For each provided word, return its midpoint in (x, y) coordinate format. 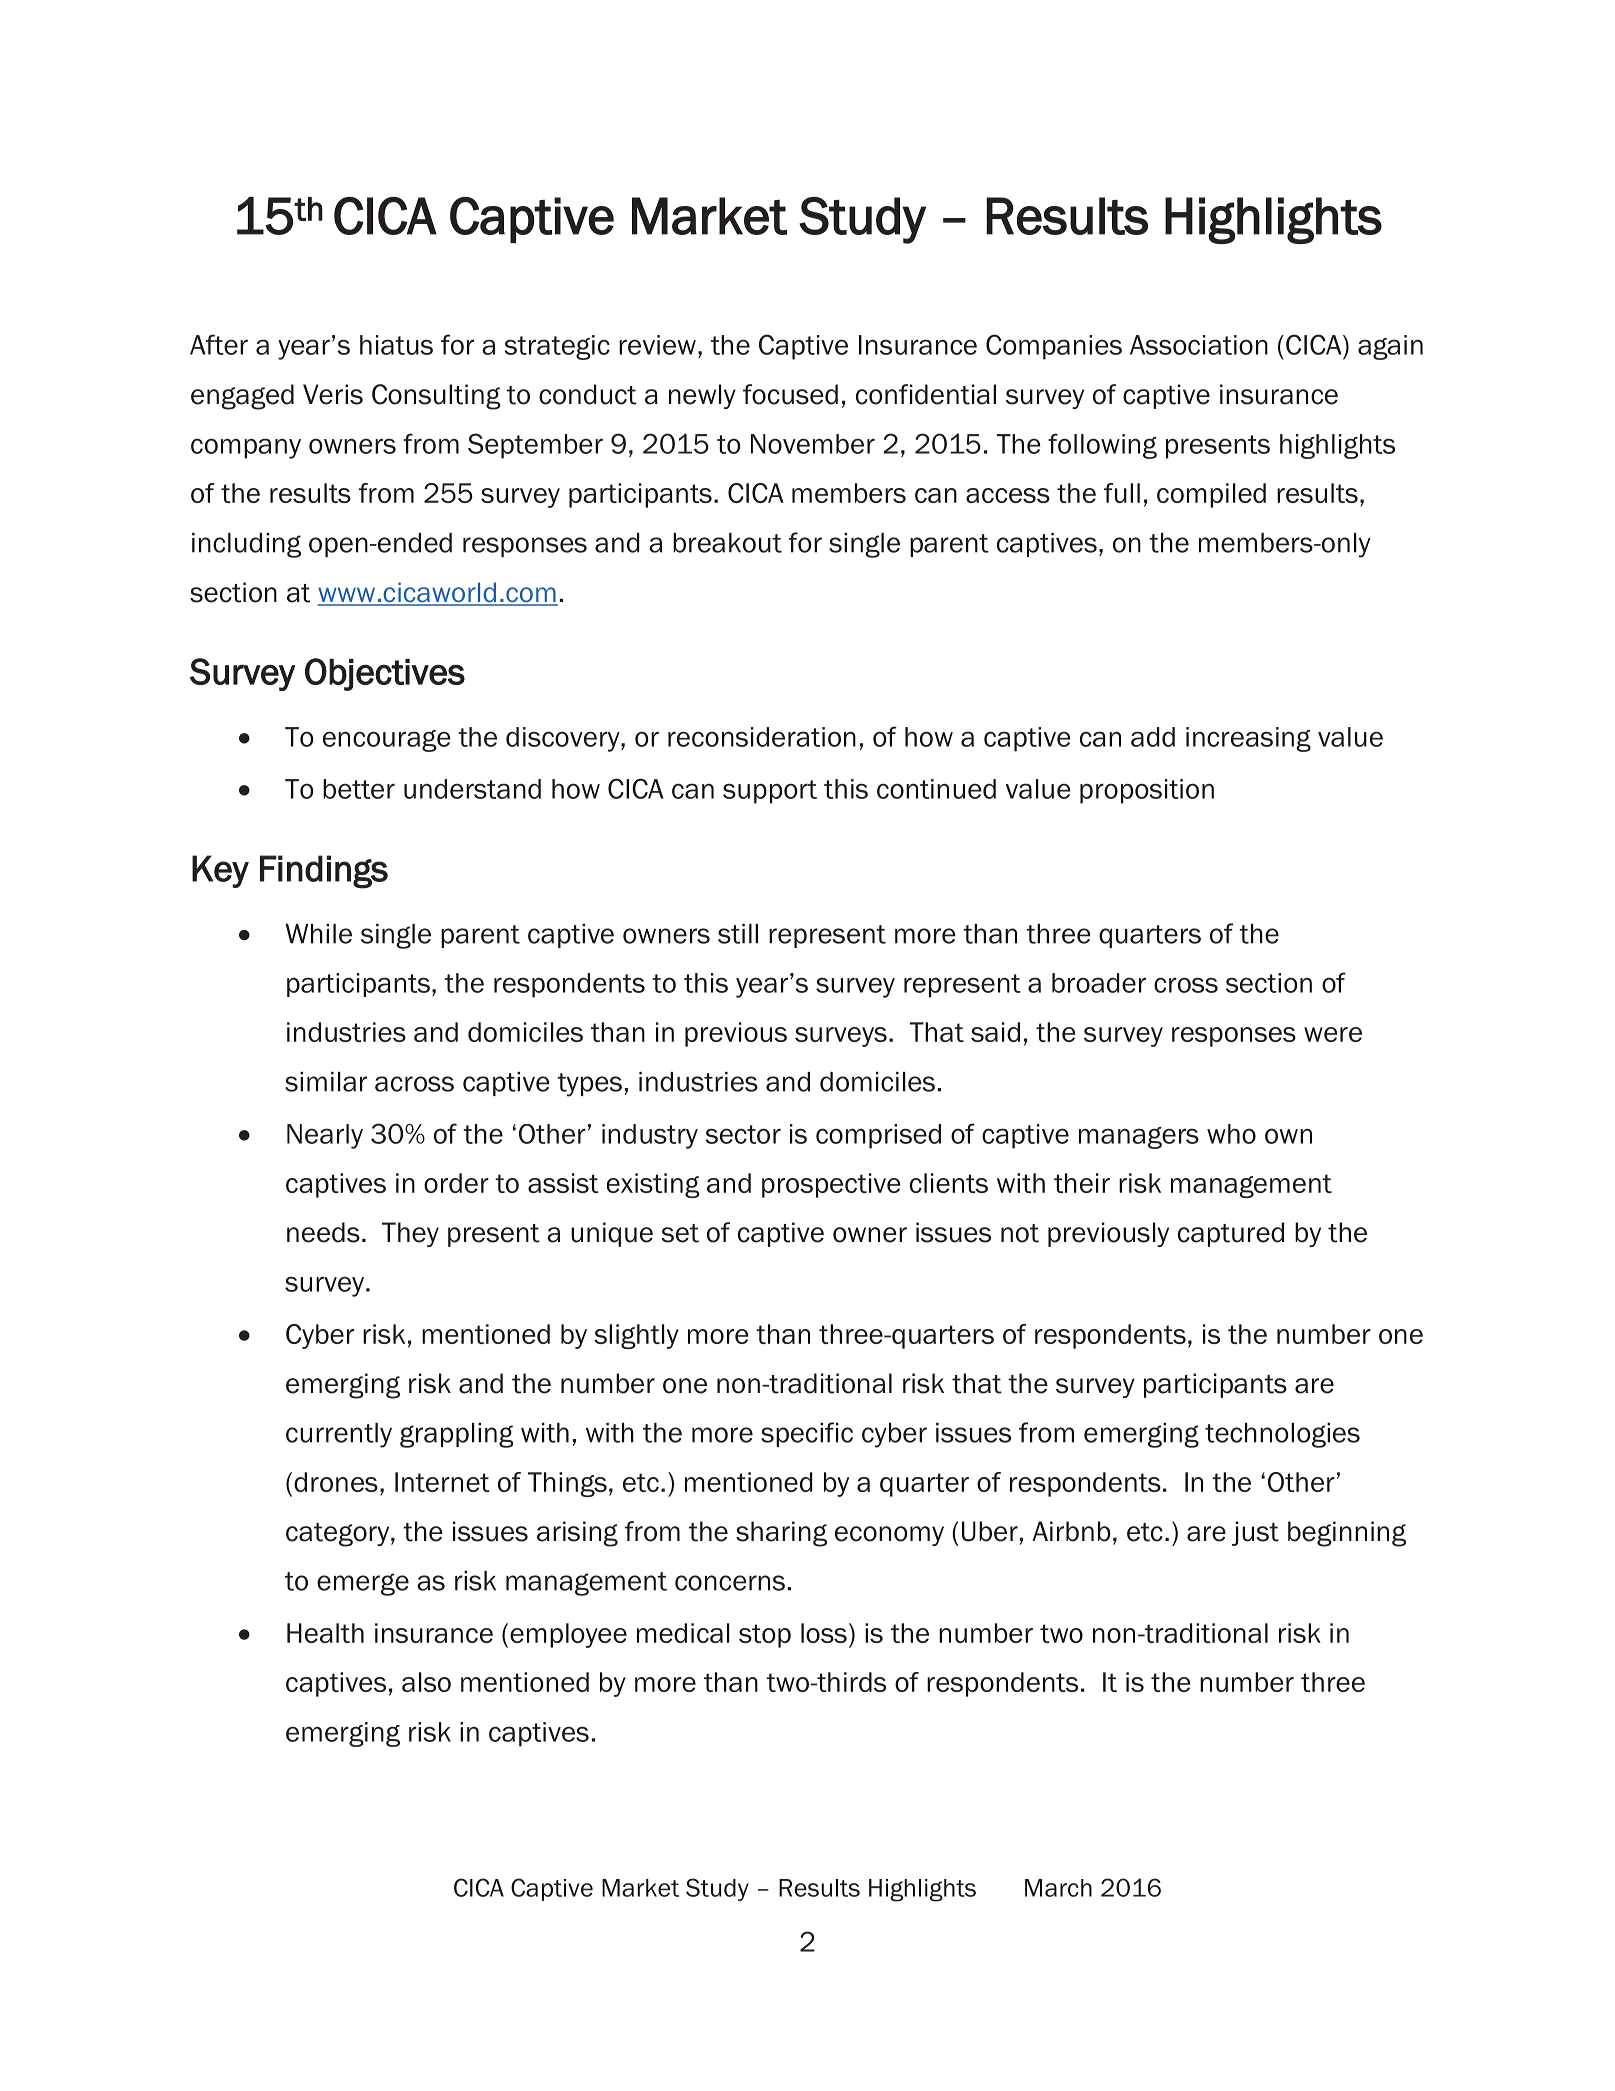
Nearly (325, 1136)
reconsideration (762, 737)
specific (807, 1434)
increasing (1248, 739)
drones (336, 1482)
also (426, 1682)
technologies (1282, 1435)
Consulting (436, 397)
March (1058, 1888)
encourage (387, 741)
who (1231, 1134)
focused (790, 394)
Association (1199, 345)
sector (743, 1134)
